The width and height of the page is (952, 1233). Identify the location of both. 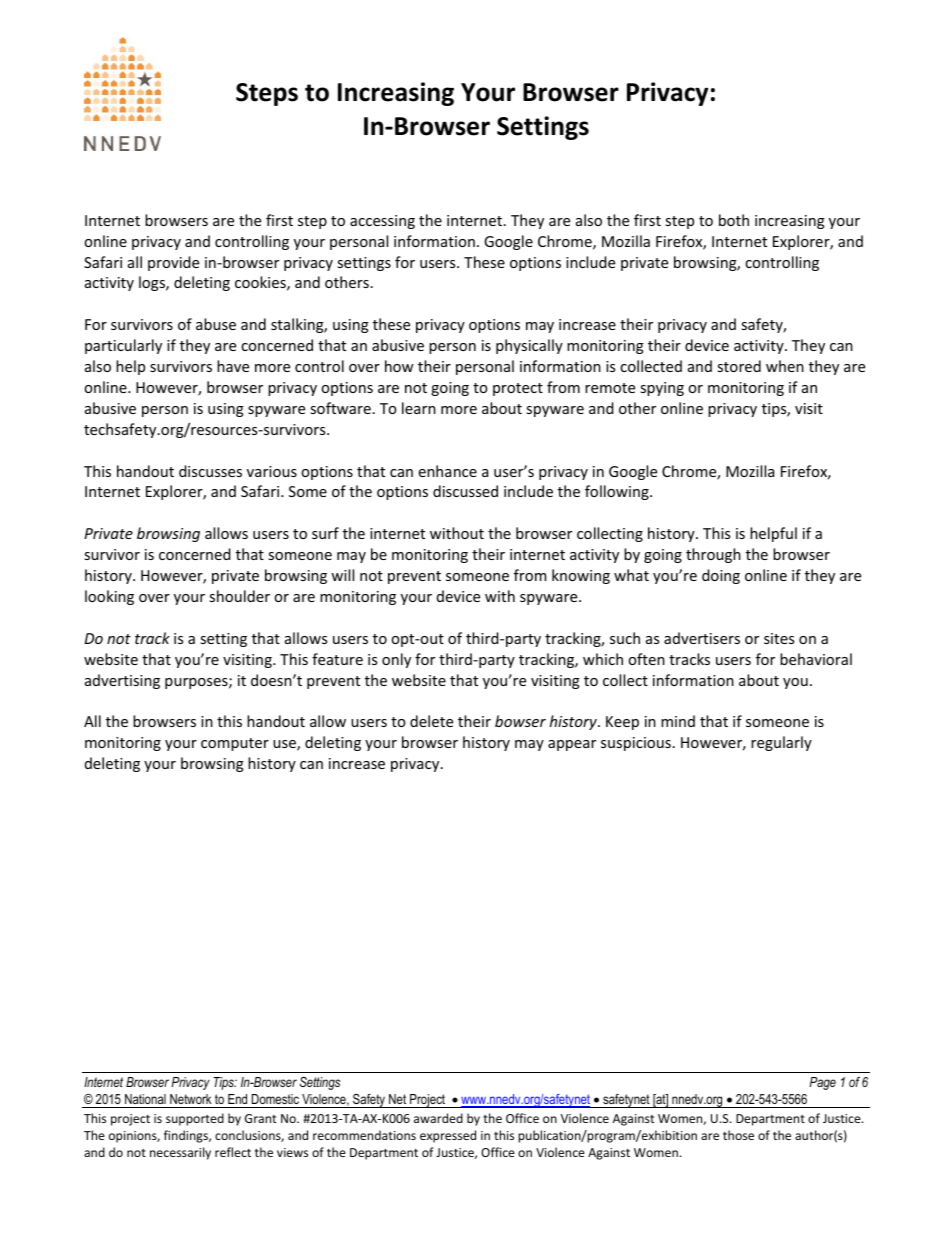
(734, 220).
